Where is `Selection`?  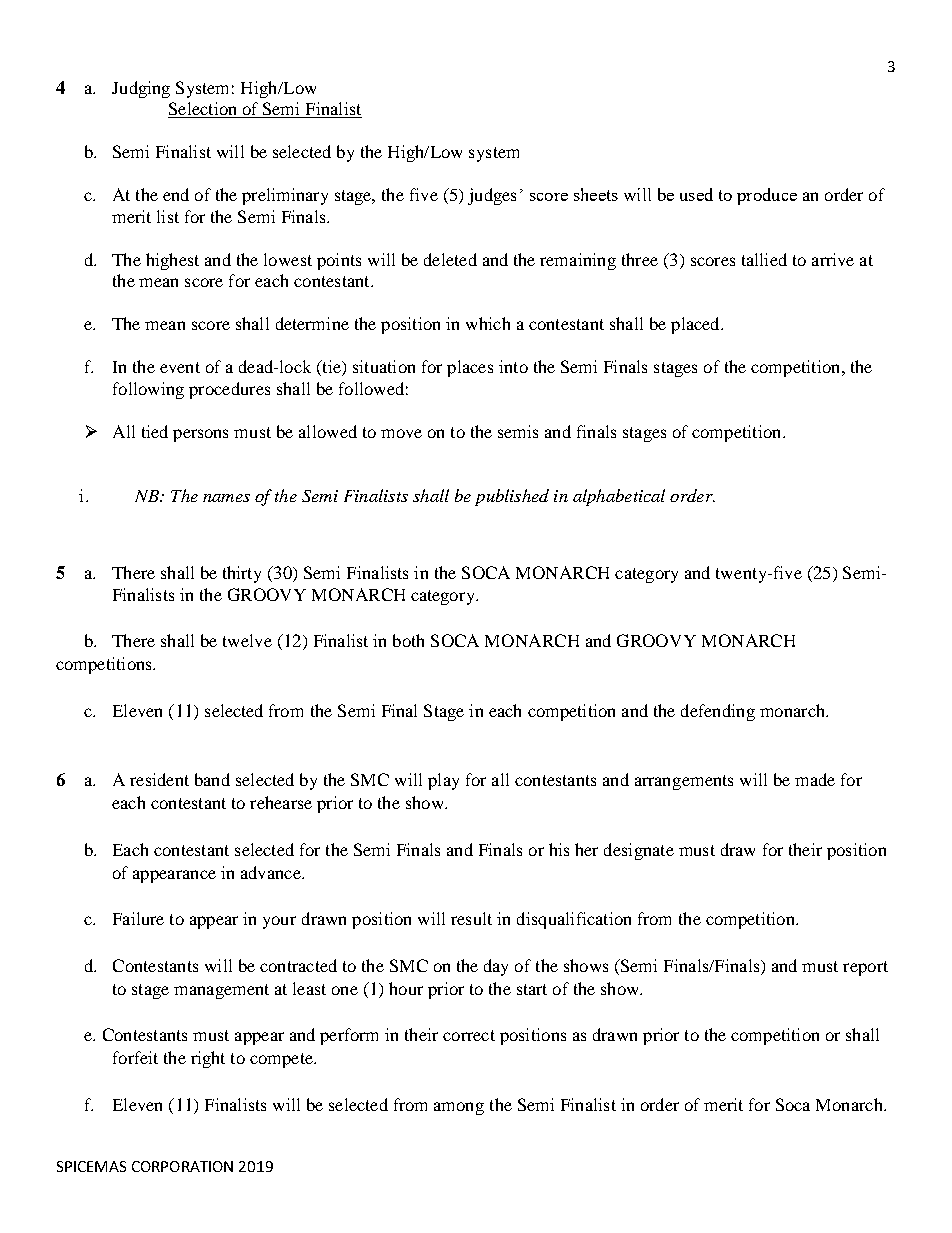 Selection is located at coordinates (204, 110).
